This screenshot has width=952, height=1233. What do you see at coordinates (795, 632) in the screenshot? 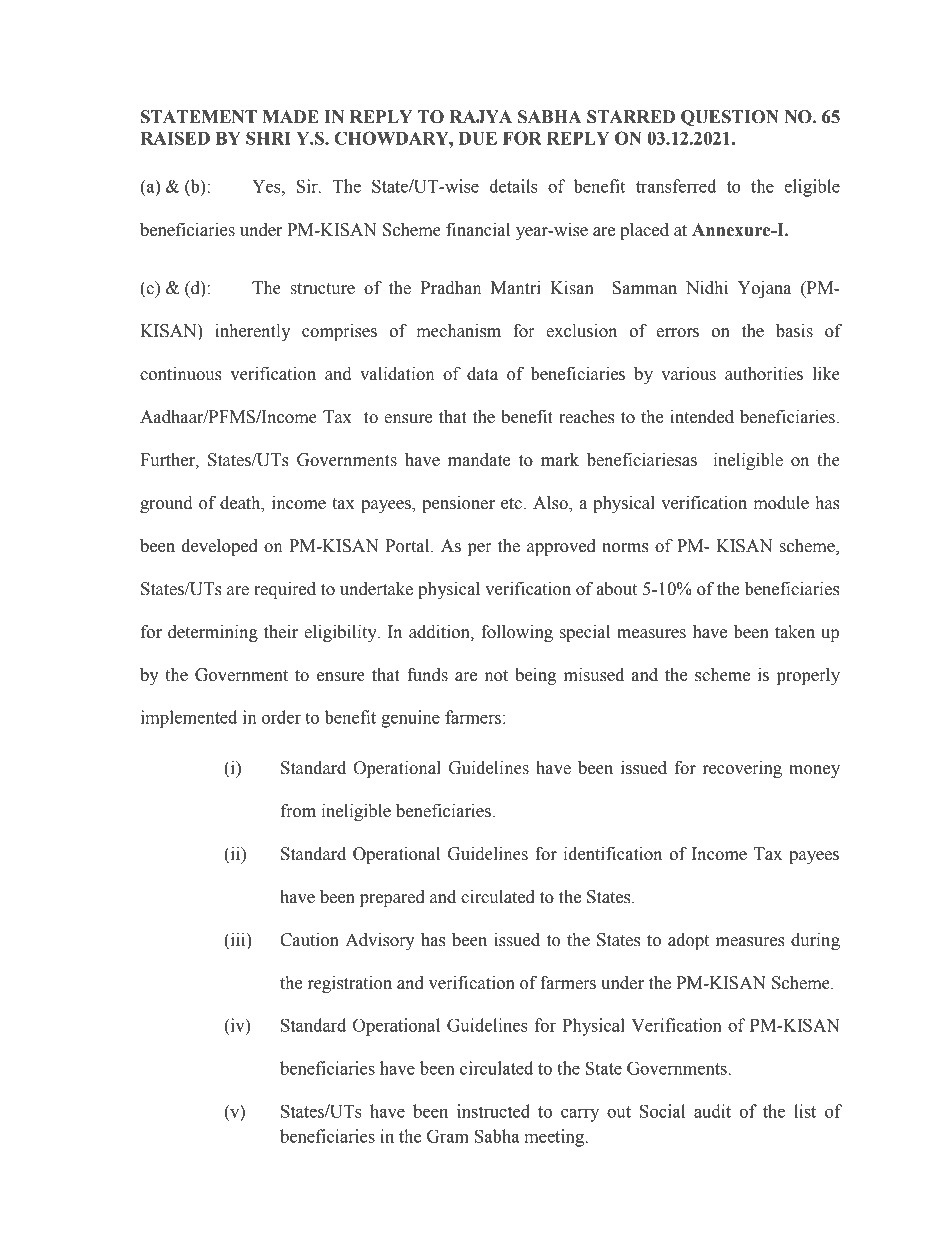
I see `taken` at bounding box center [795, 632].
